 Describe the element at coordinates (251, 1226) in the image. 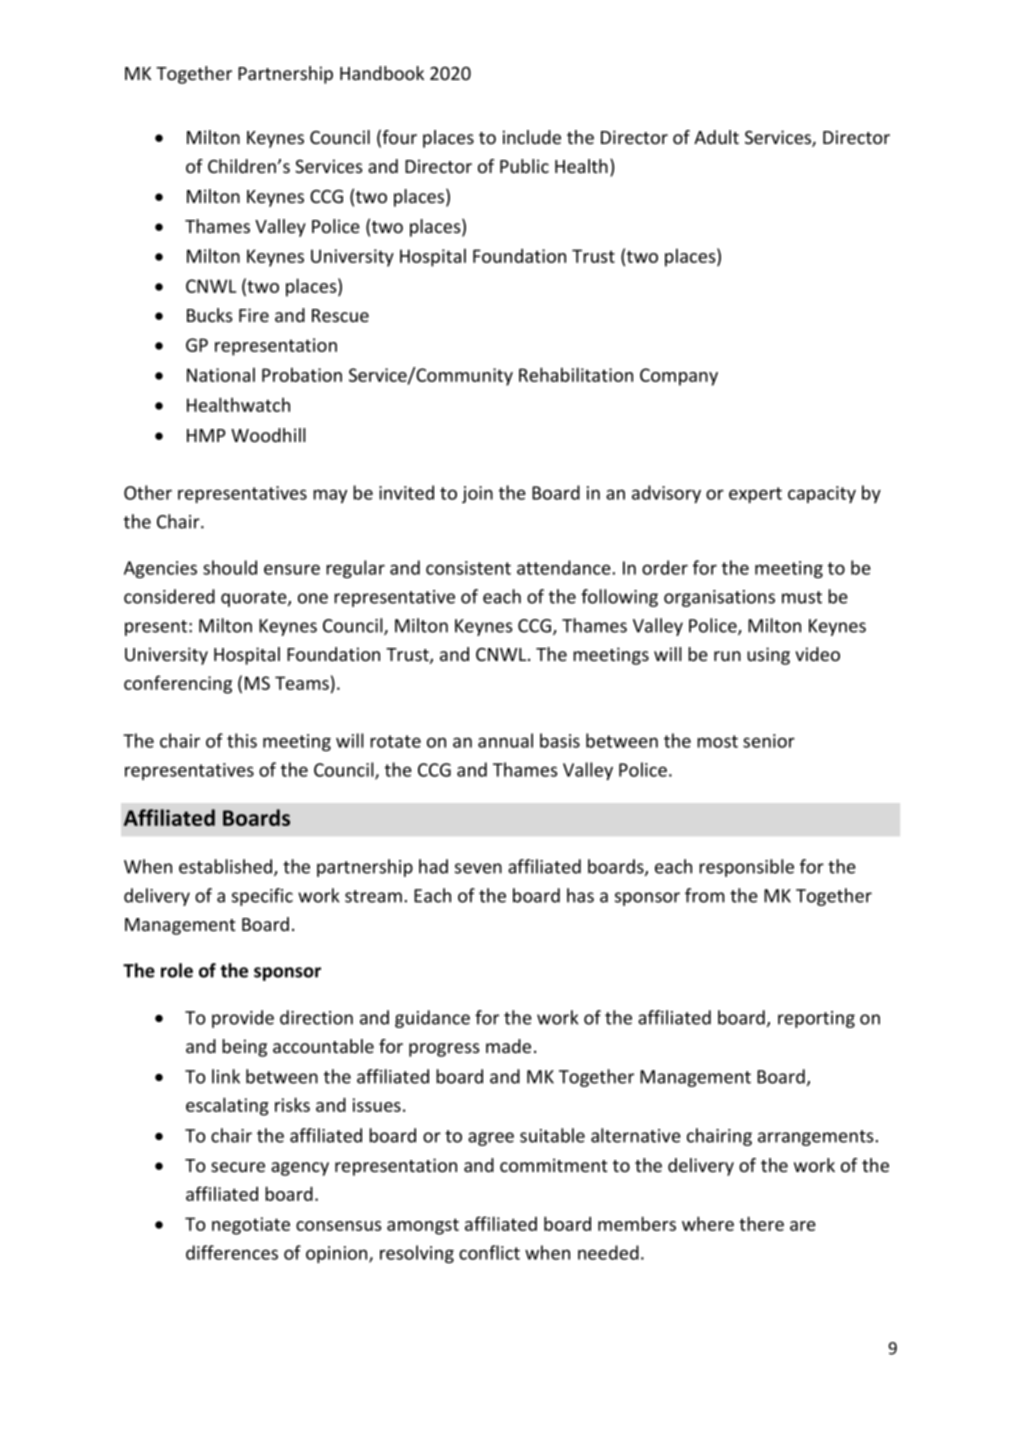

I see `negotiate` at that location.
